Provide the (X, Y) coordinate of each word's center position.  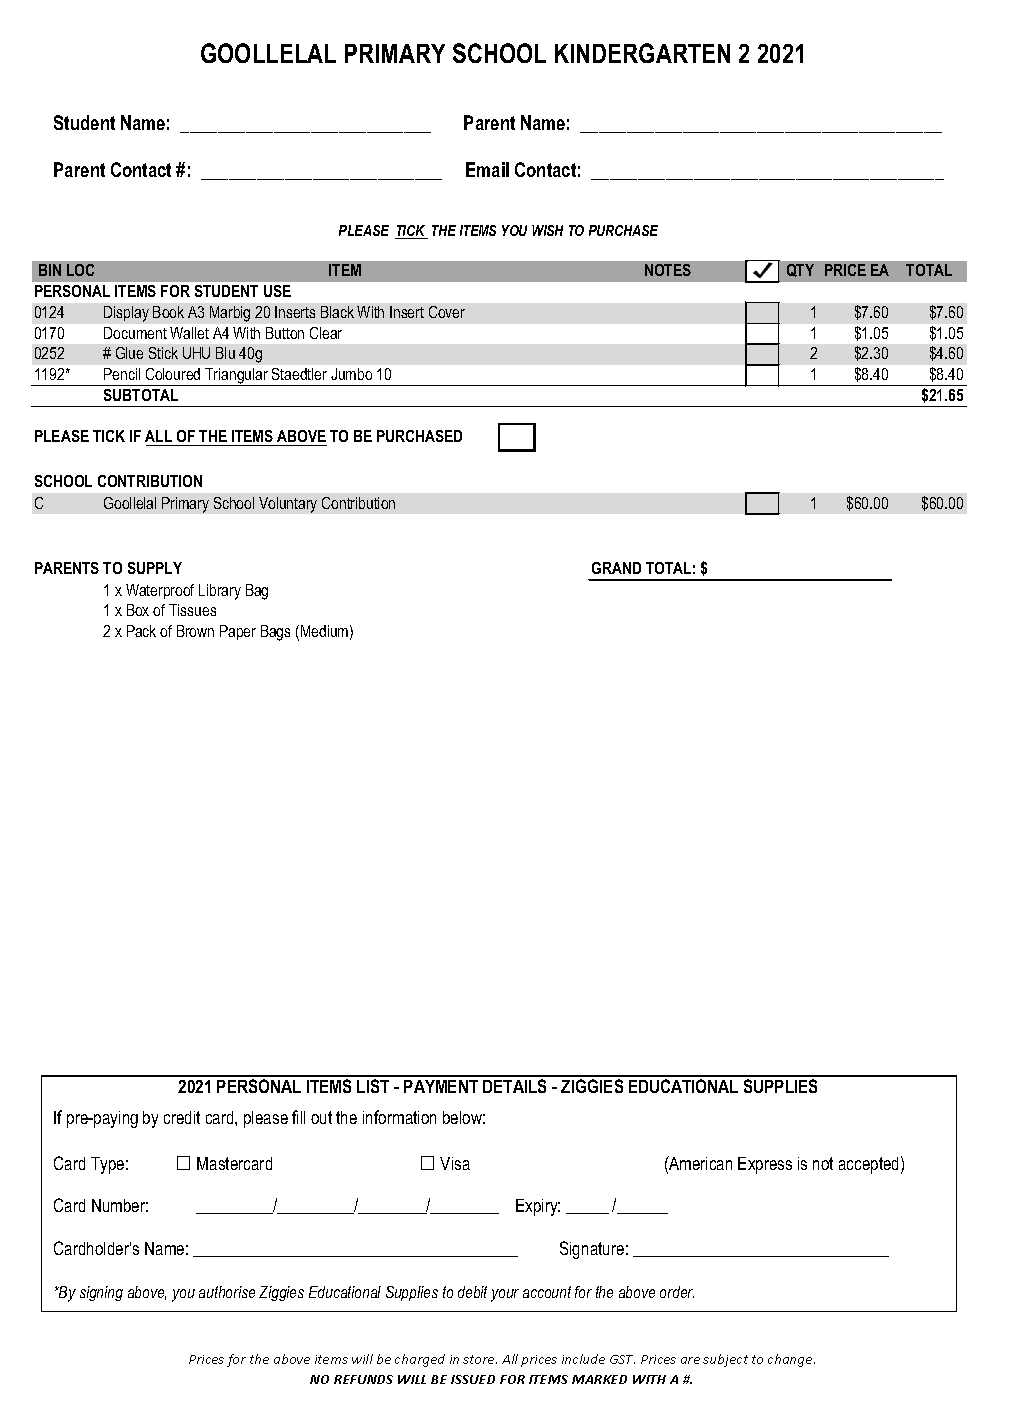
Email (487, 169)
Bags (275, 633)
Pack (141, 631)
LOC (80, 270)
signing (101, 1293)
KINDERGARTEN (642, 53)
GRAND (616, 568)
